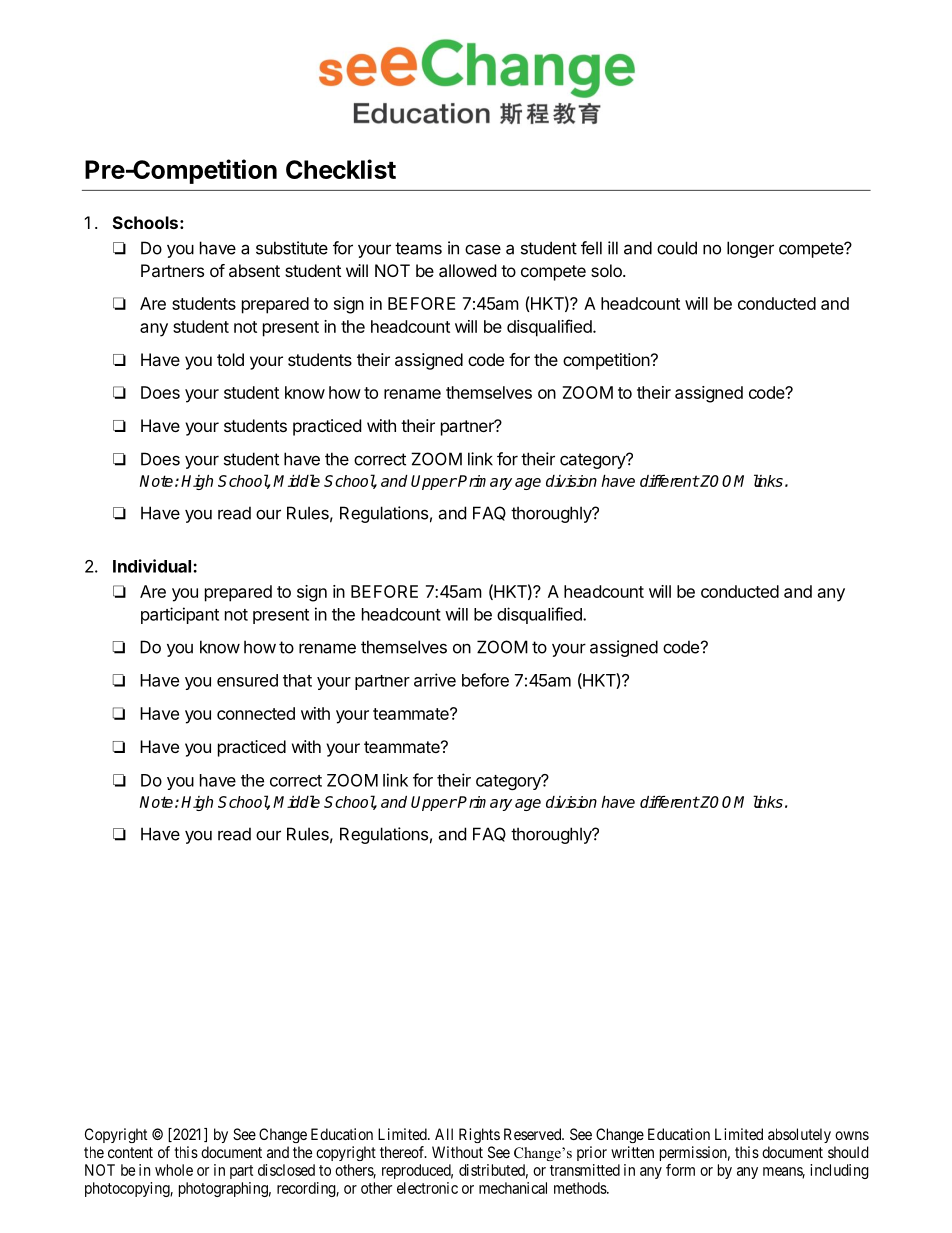 This screenshot has height=1233, width=952. Describe the element at coordinates (479, 1135) in the screenshot. I see `Rights` at that location.
